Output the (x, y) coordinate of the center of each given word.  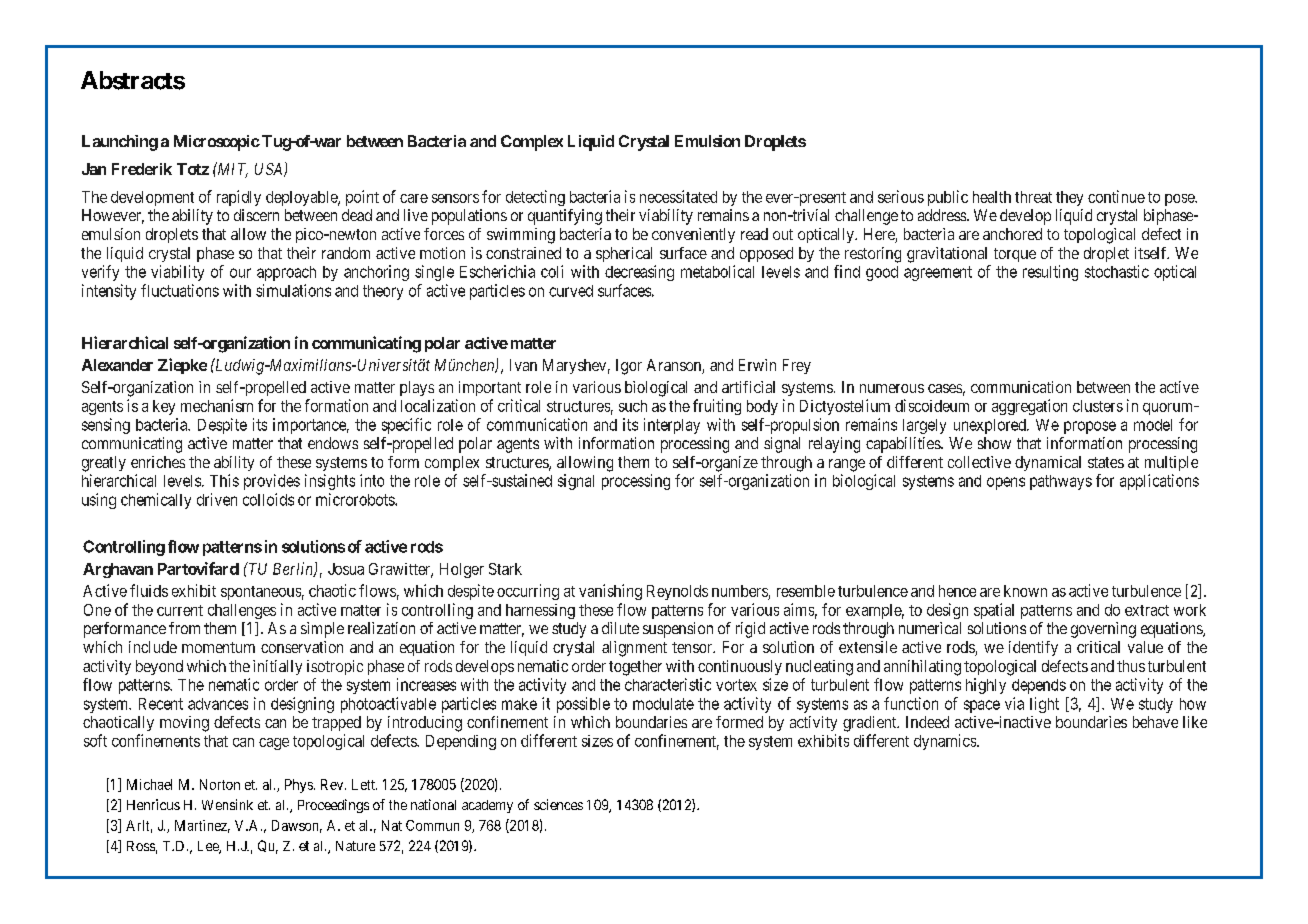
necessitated (678, 196)
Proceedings (333, 806)
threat (1033, 197)
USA (270, 170)
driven (217, 499)
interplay (672, 426)
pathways (1061, 482)
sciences (558, 804)
